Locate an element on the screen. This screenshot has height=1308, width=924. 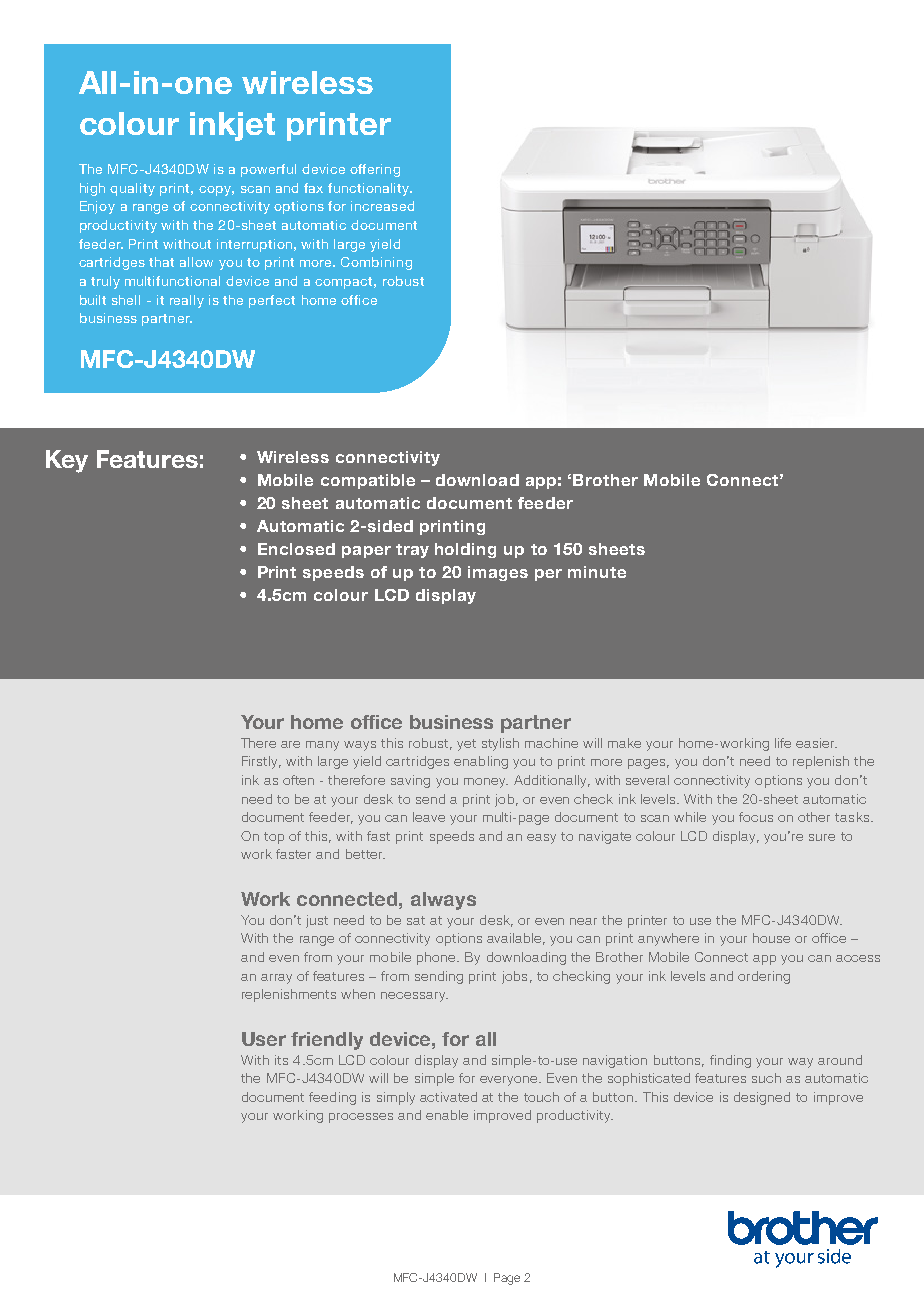
quality is located at coordinates (132, 189).
